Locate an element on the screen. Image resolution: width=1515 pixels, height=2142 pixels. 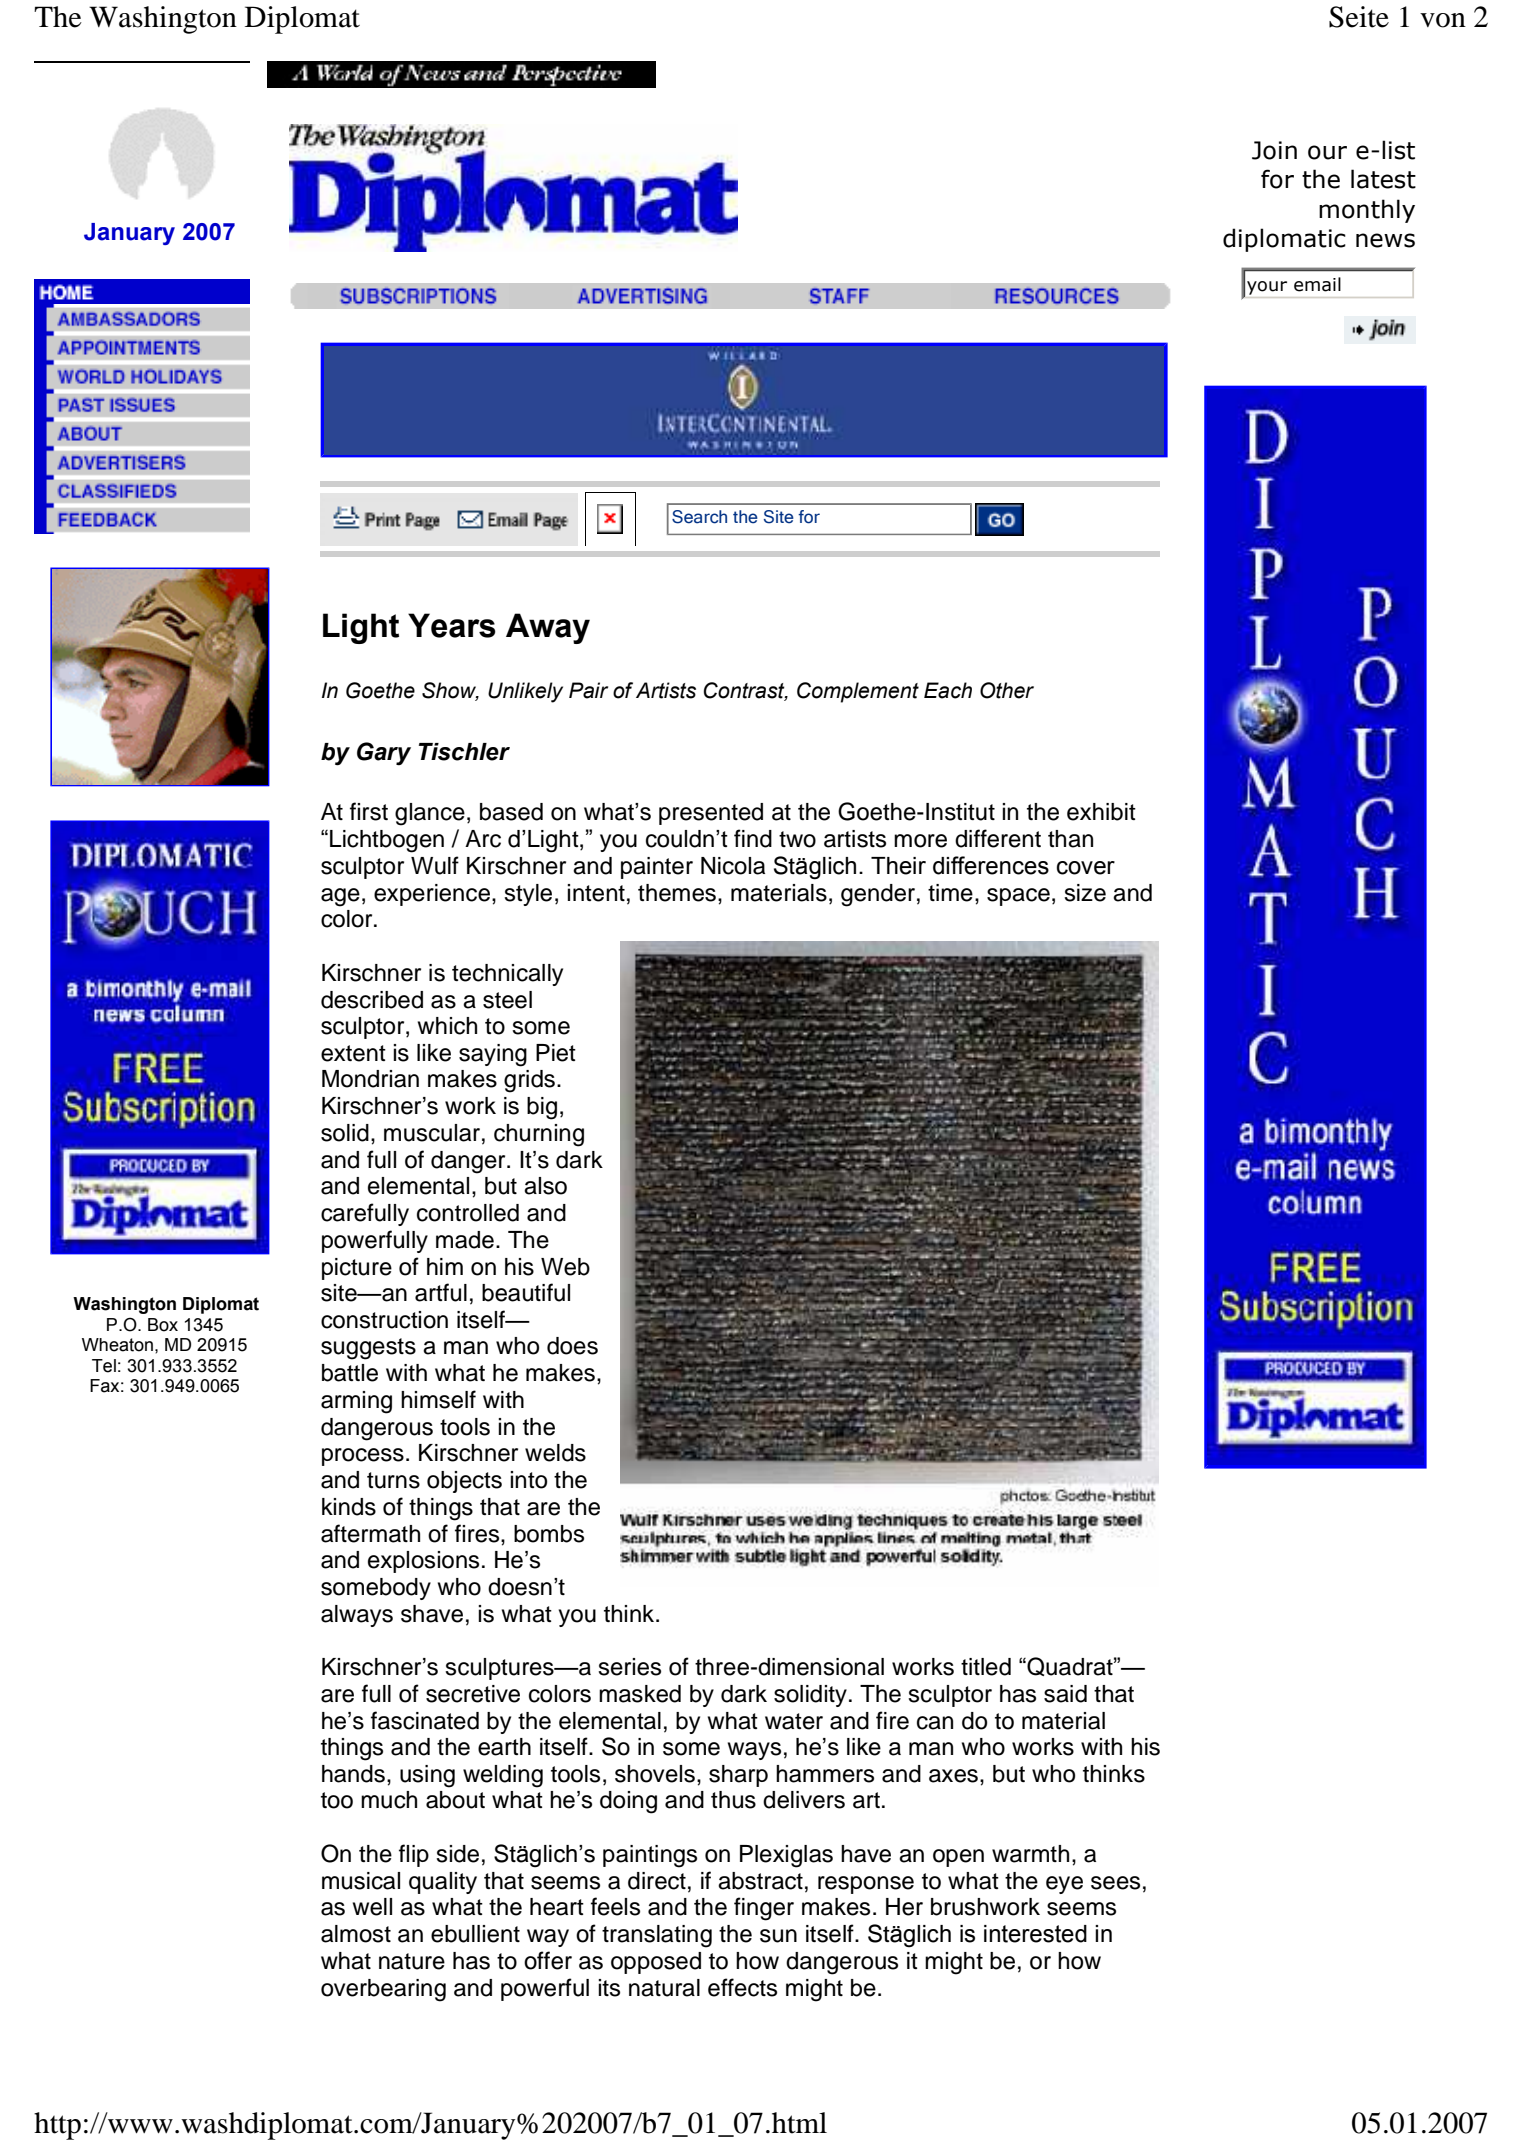
Web is located at coordinates (565, 1267).
